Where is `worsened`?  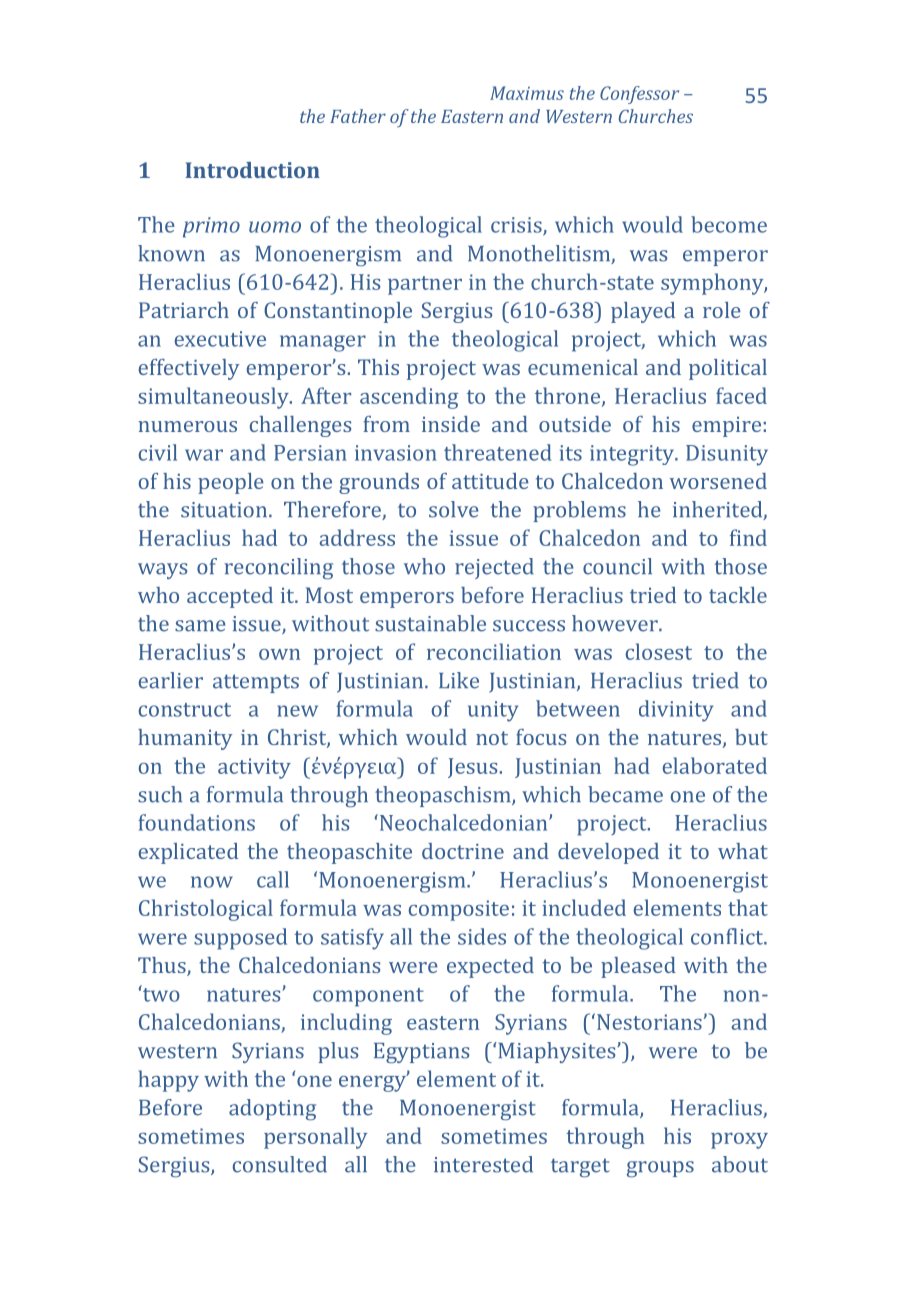 worsened is located at coordinates (718, 481).
